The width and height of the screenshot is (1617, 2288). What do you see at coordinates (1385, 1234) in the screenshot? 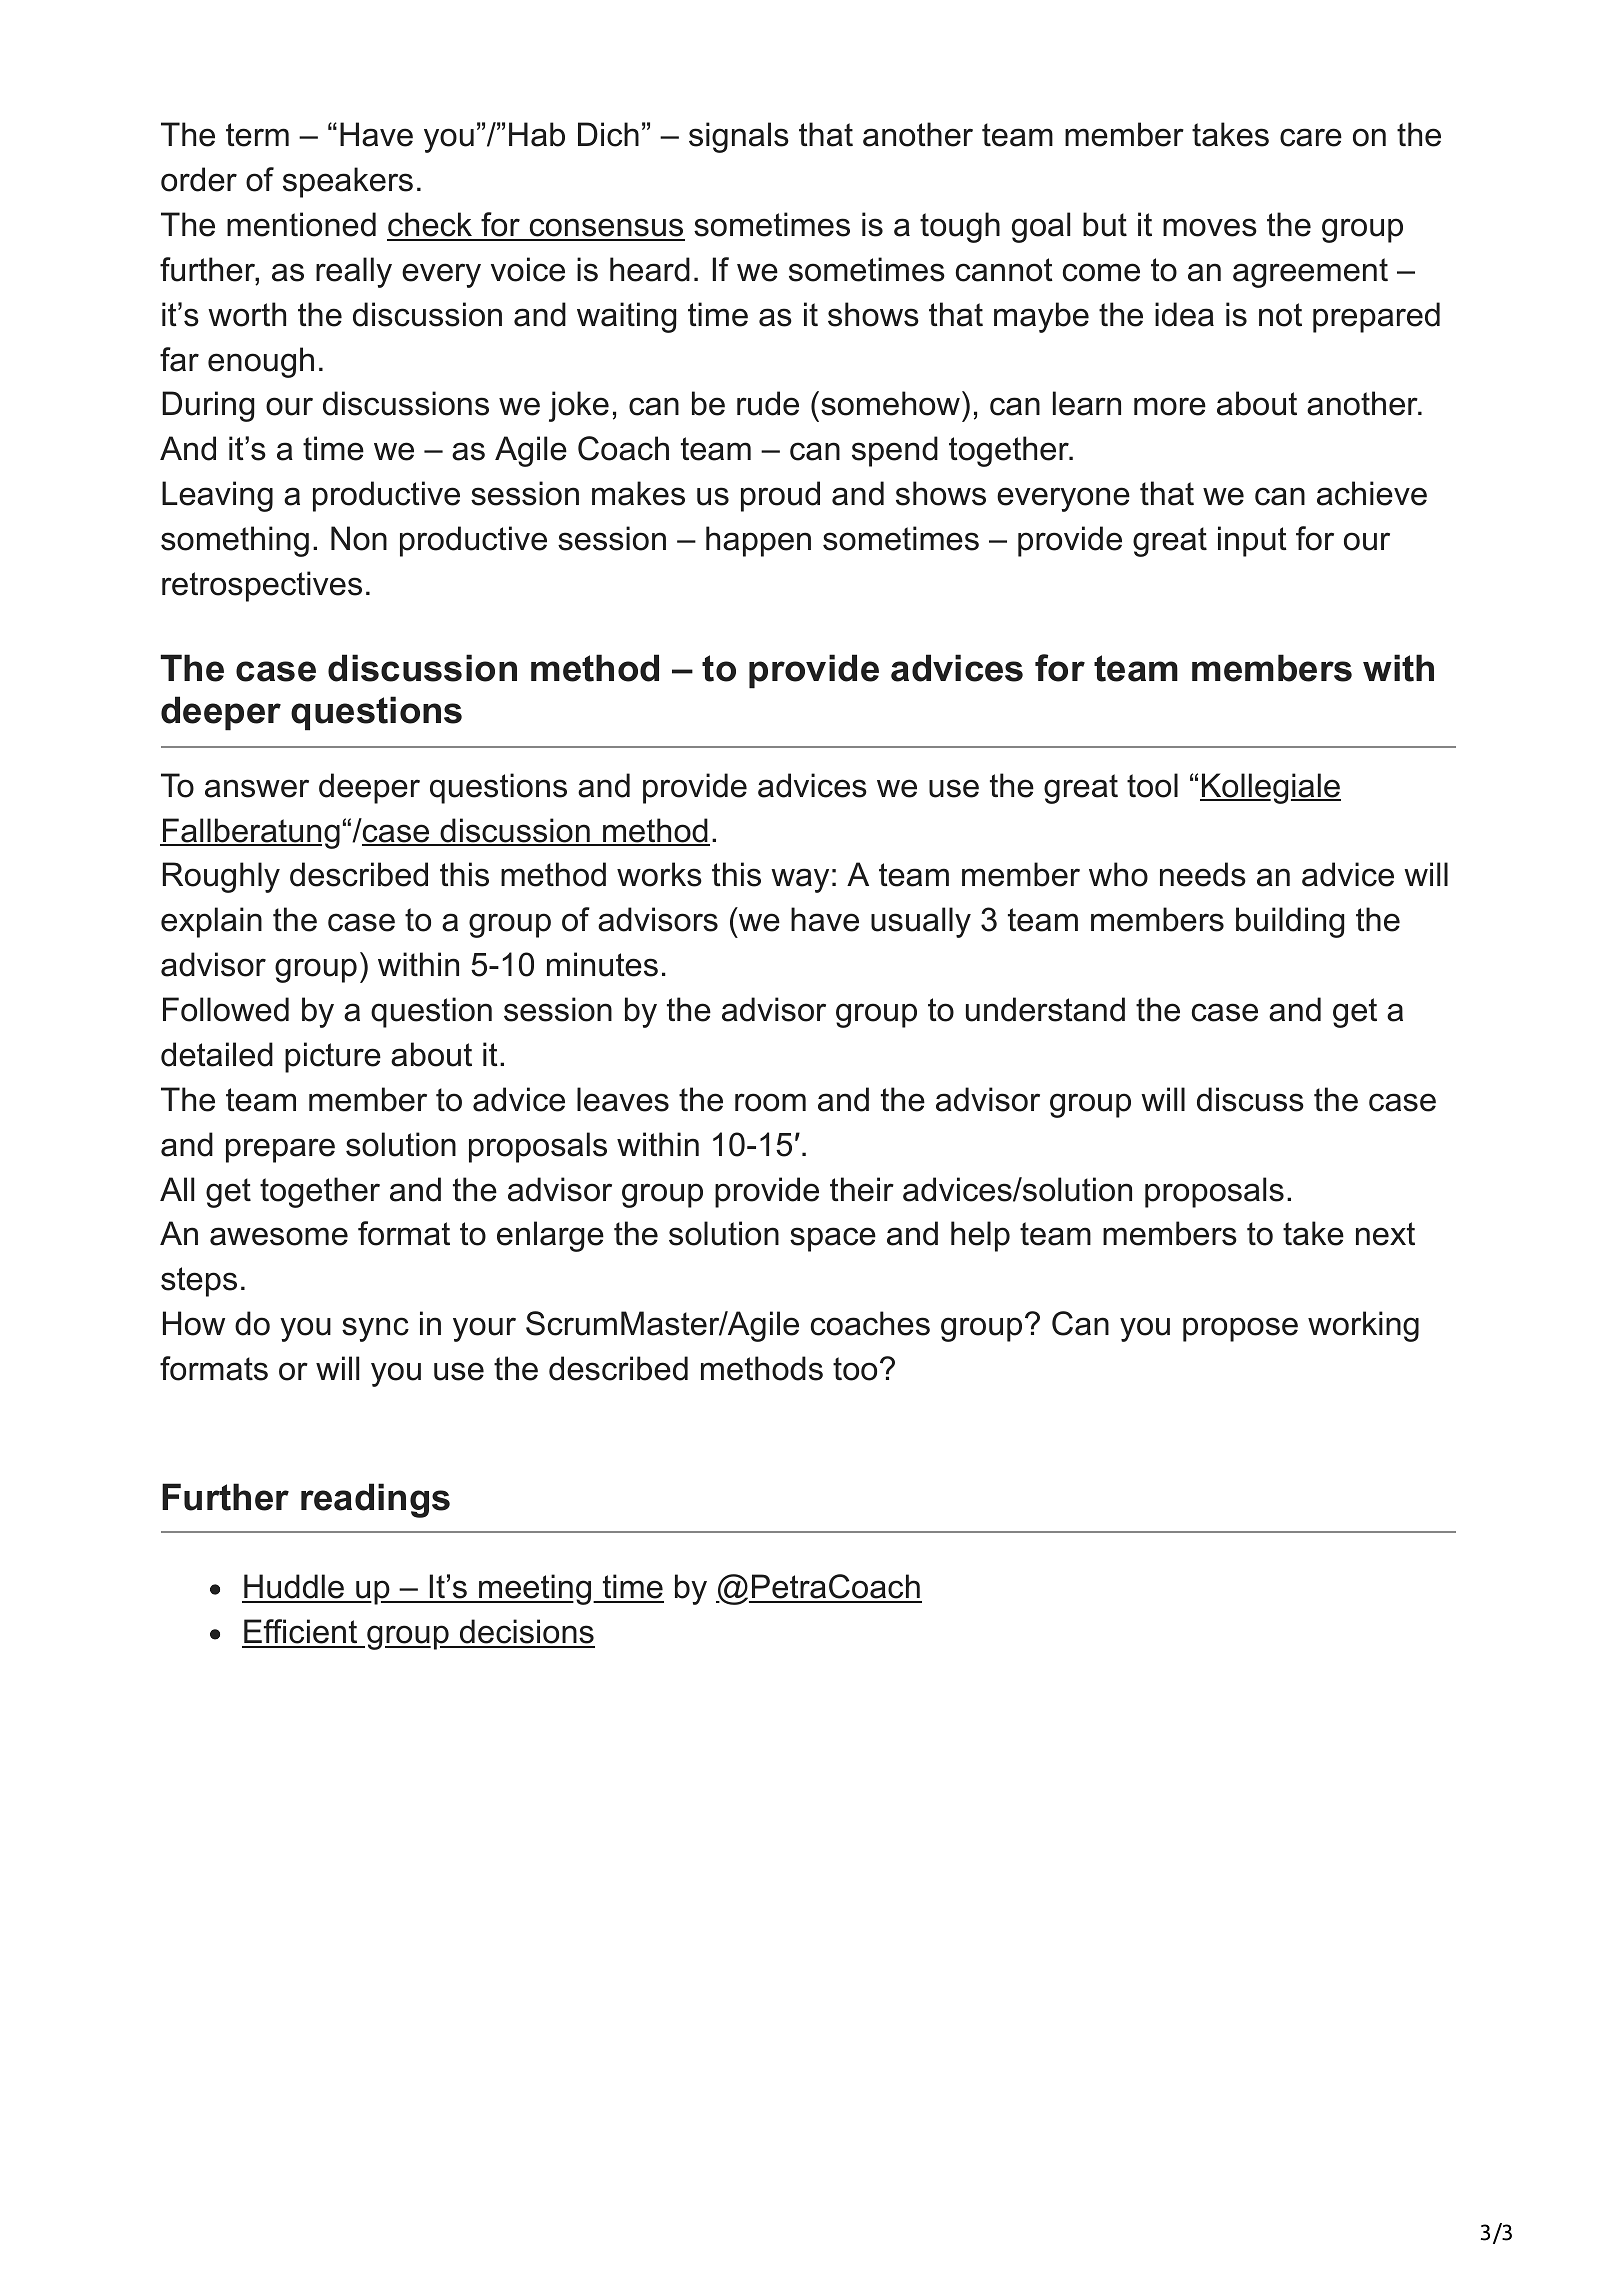
I see `next` at bounding box center [1385, 1234].
